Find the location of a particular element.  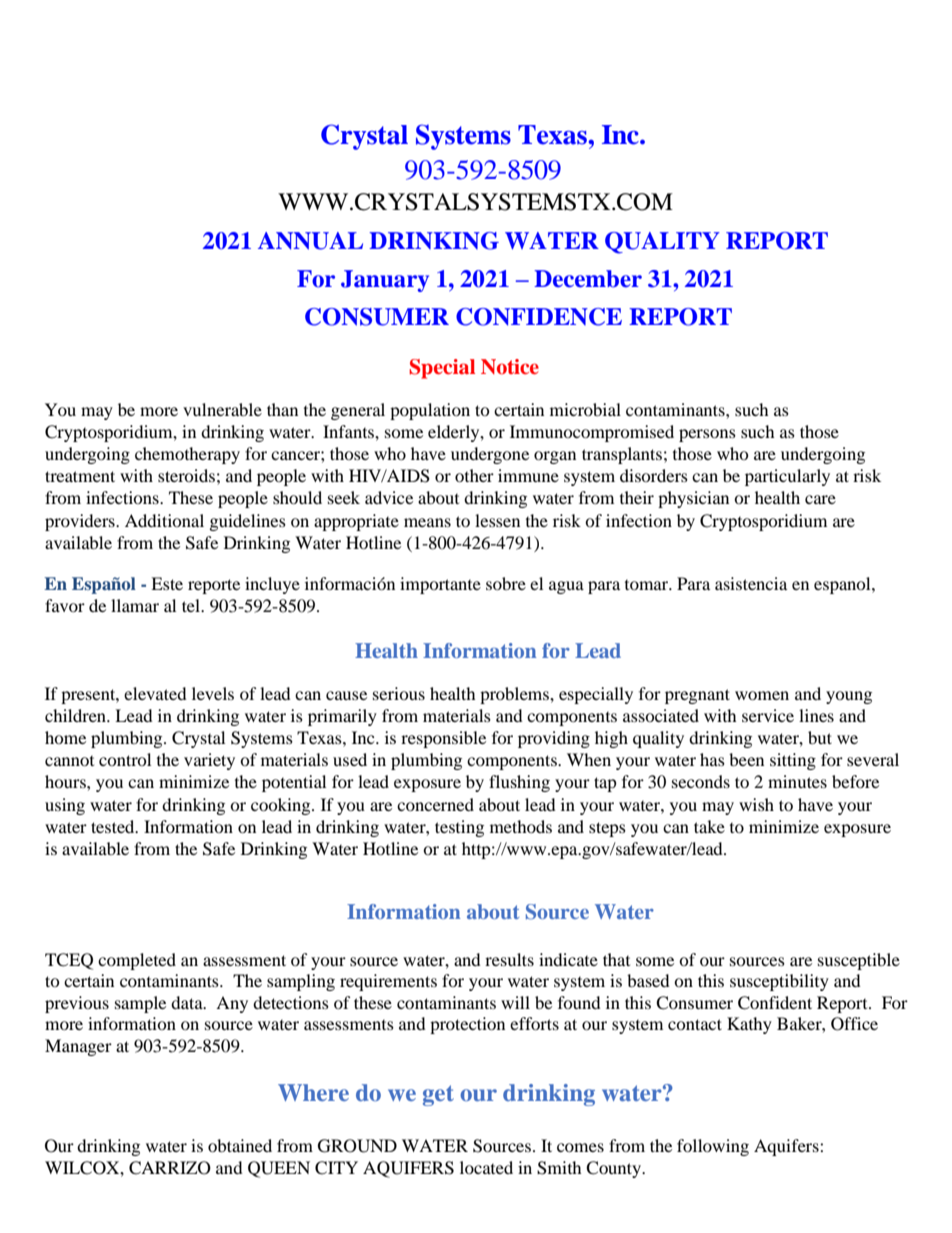

located is located at coordinates (486, 1167).
